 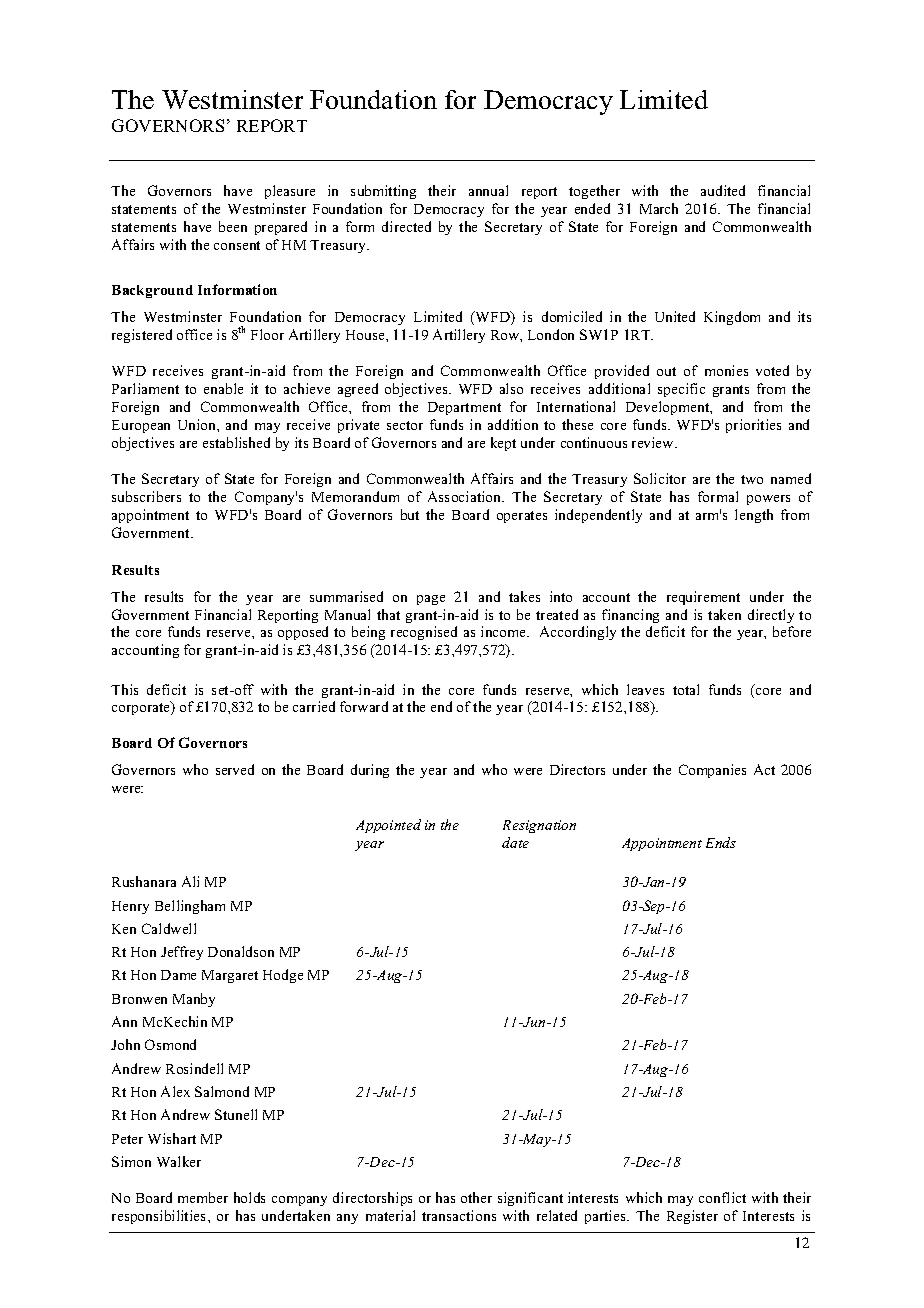 What do you see at coordinates (203, 1197) in the page?
I see `member` at bounding box center [203, 1197].
